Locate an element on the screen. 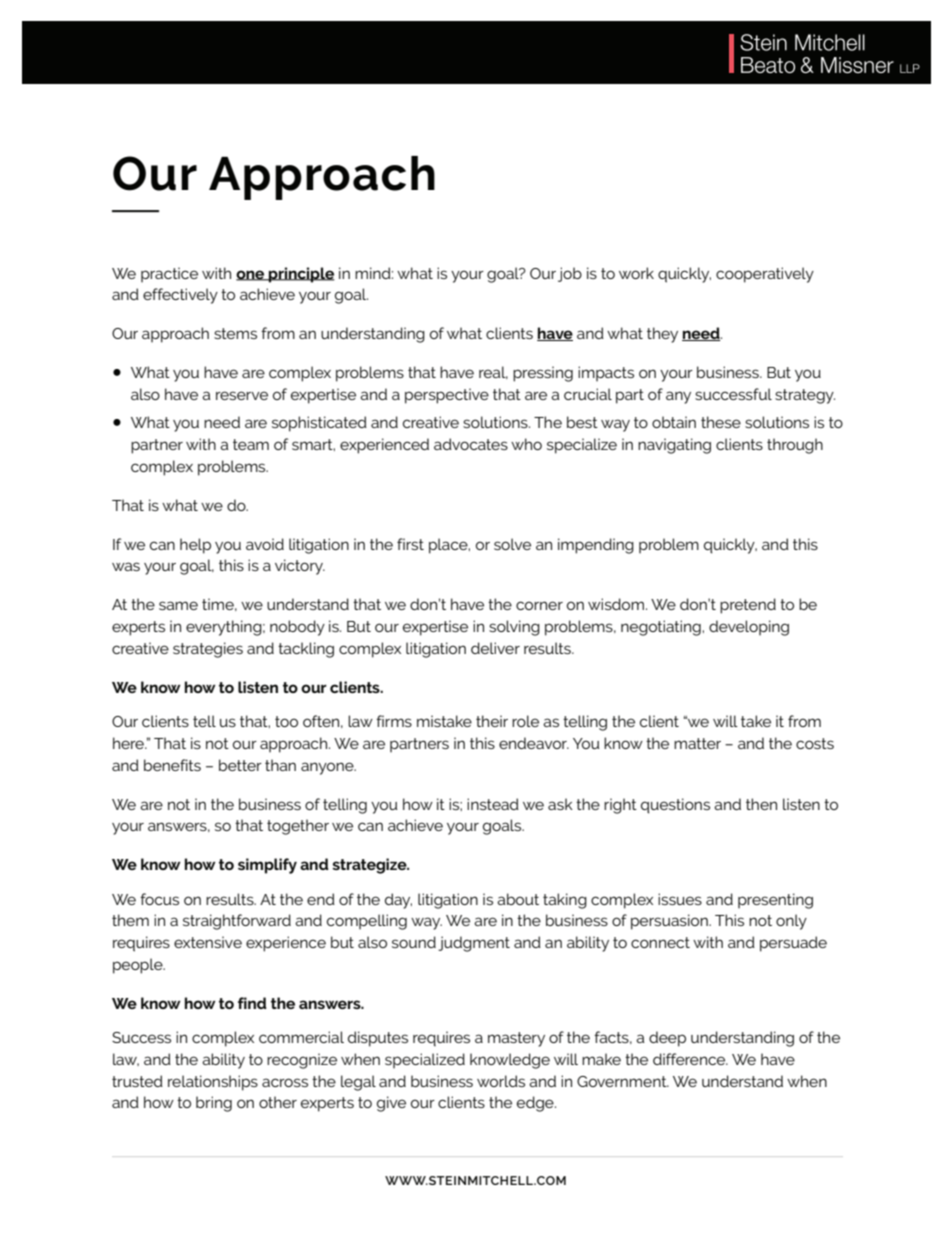  effectively is located at coordinates (180, 296).
